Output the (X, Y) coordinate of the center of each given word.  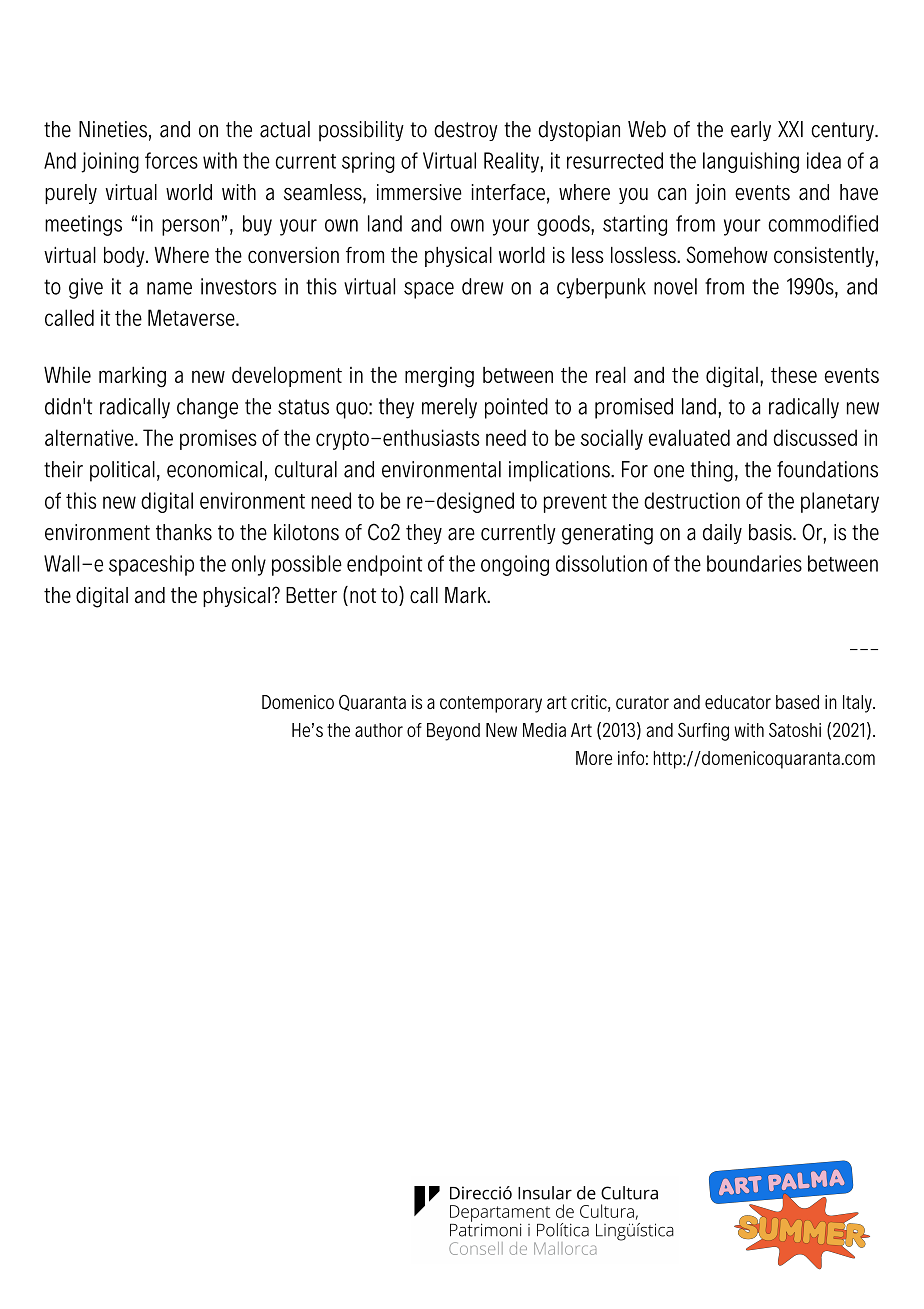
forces (171, 160)
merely (449, 408)
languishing (751, 162)
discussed (815, 437)
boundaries (754, 563)
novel (675, 286)
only (249, 565)
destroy (466, 131)
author (379, 730)
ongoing (515, 565)
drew (482, 286)
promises (218, 439)
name (169, 288)
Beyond (453, 732)
